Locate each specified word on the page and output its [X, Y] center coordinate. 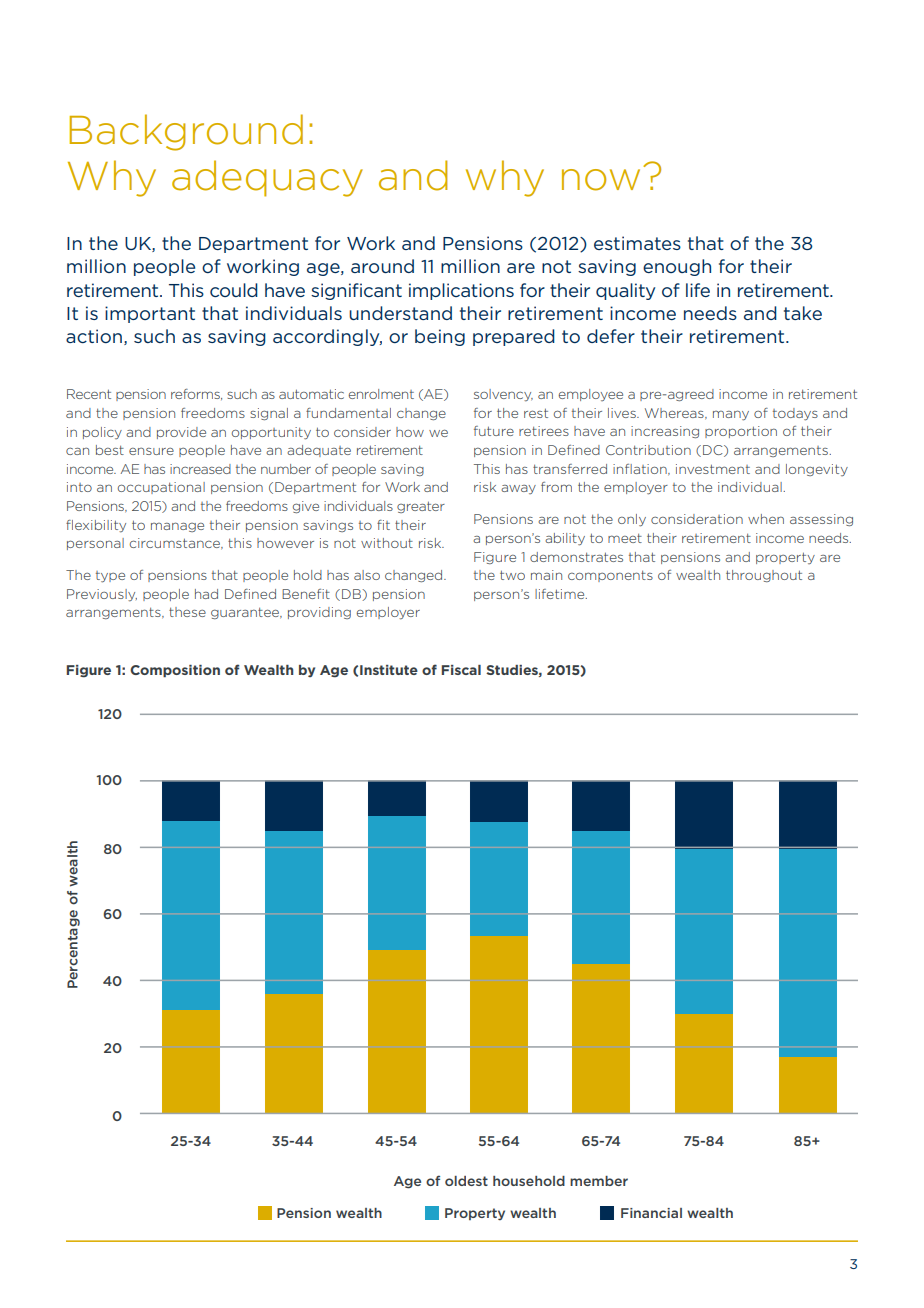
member [599, 1181]
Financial [651, 1213]
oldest [466, 1181]
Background [186, 132]
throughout [764, 576]
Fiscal [461, 670]
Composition [175, 671]
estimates [637, 243]
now [601, 180]
